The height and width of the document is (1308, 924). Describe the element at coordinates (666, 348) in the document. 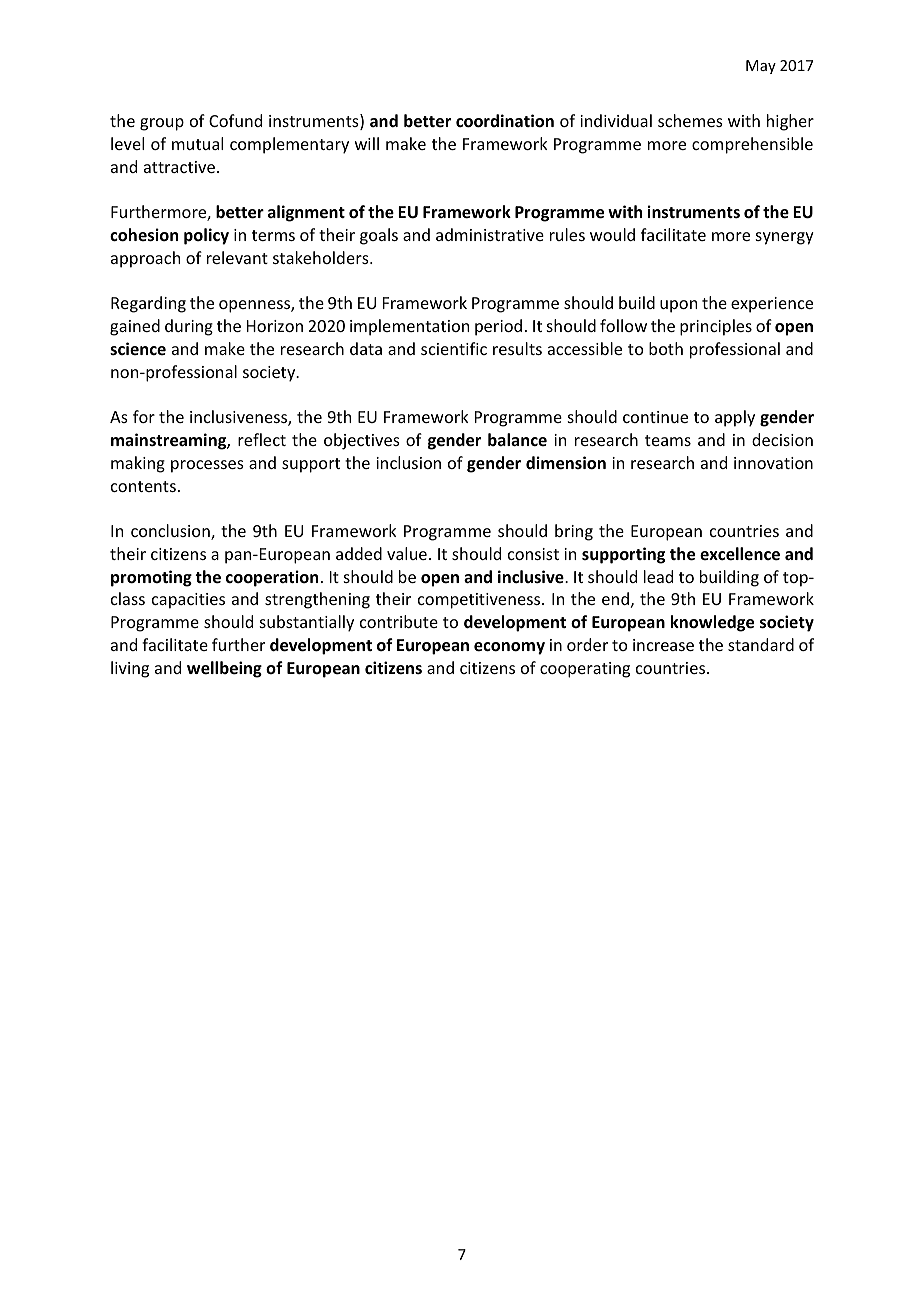

I see `both` at that location.
